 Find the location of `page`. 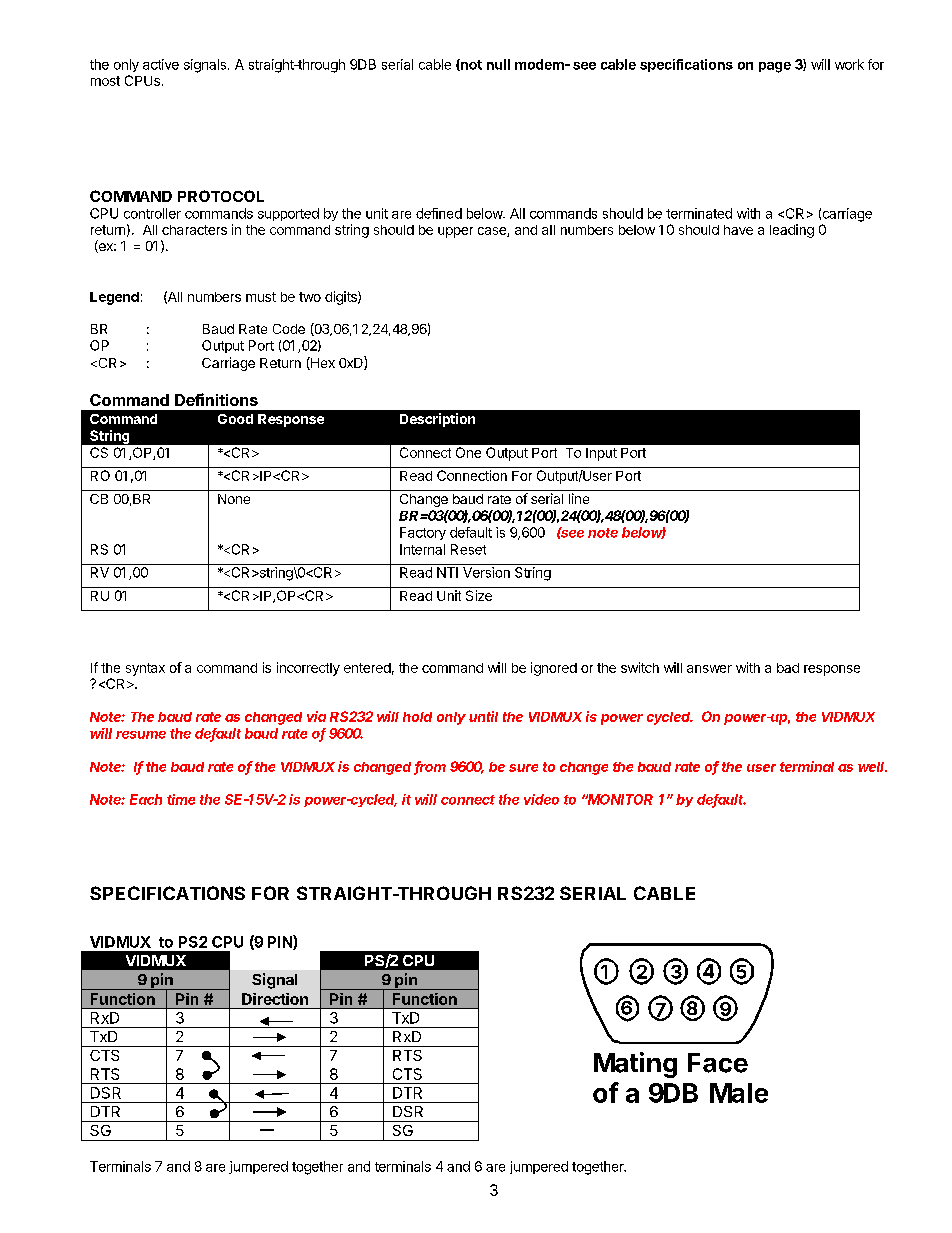

page is located at coordinates (775, 67).
